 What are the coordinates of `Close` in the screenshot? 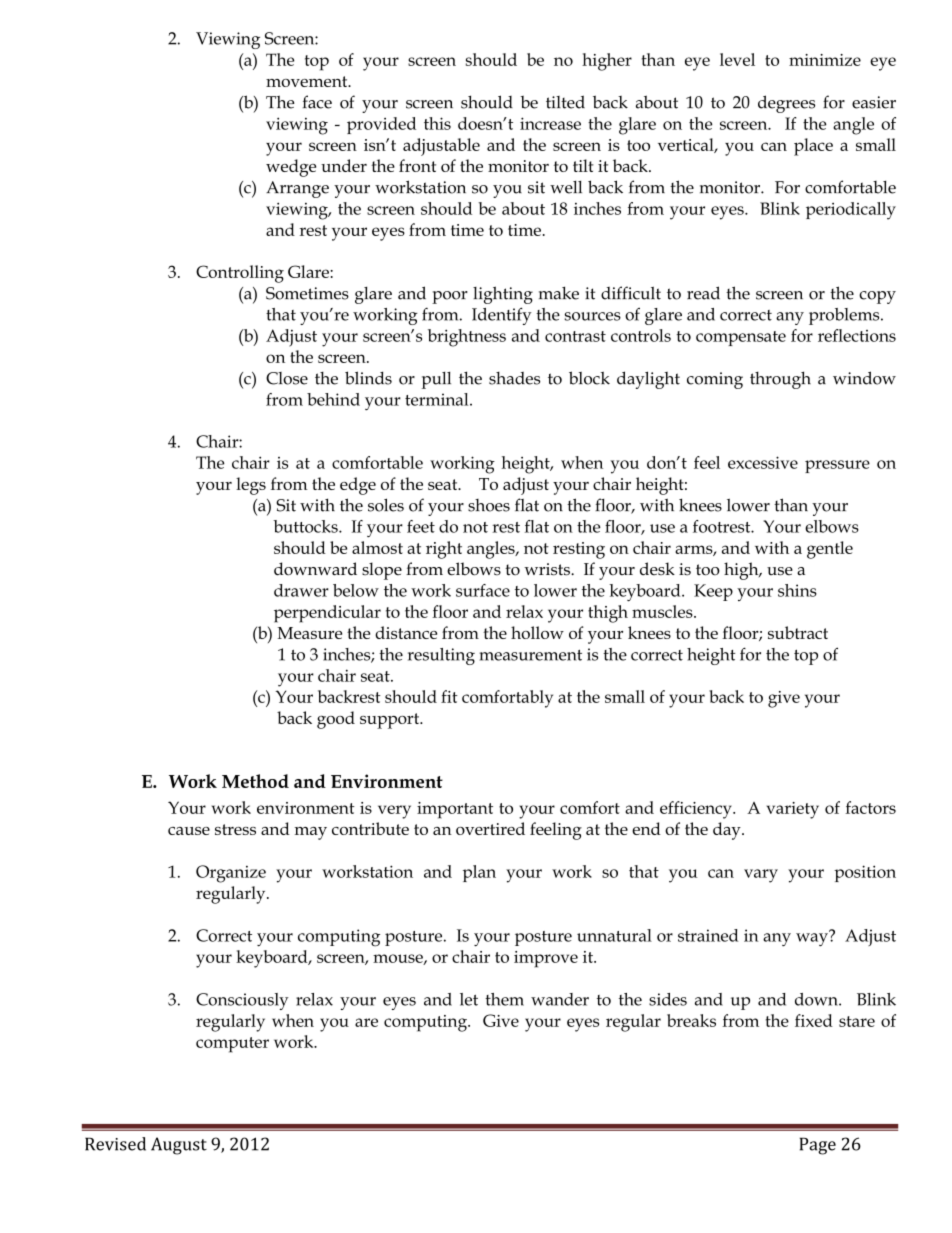 It's located at (287, 378).
